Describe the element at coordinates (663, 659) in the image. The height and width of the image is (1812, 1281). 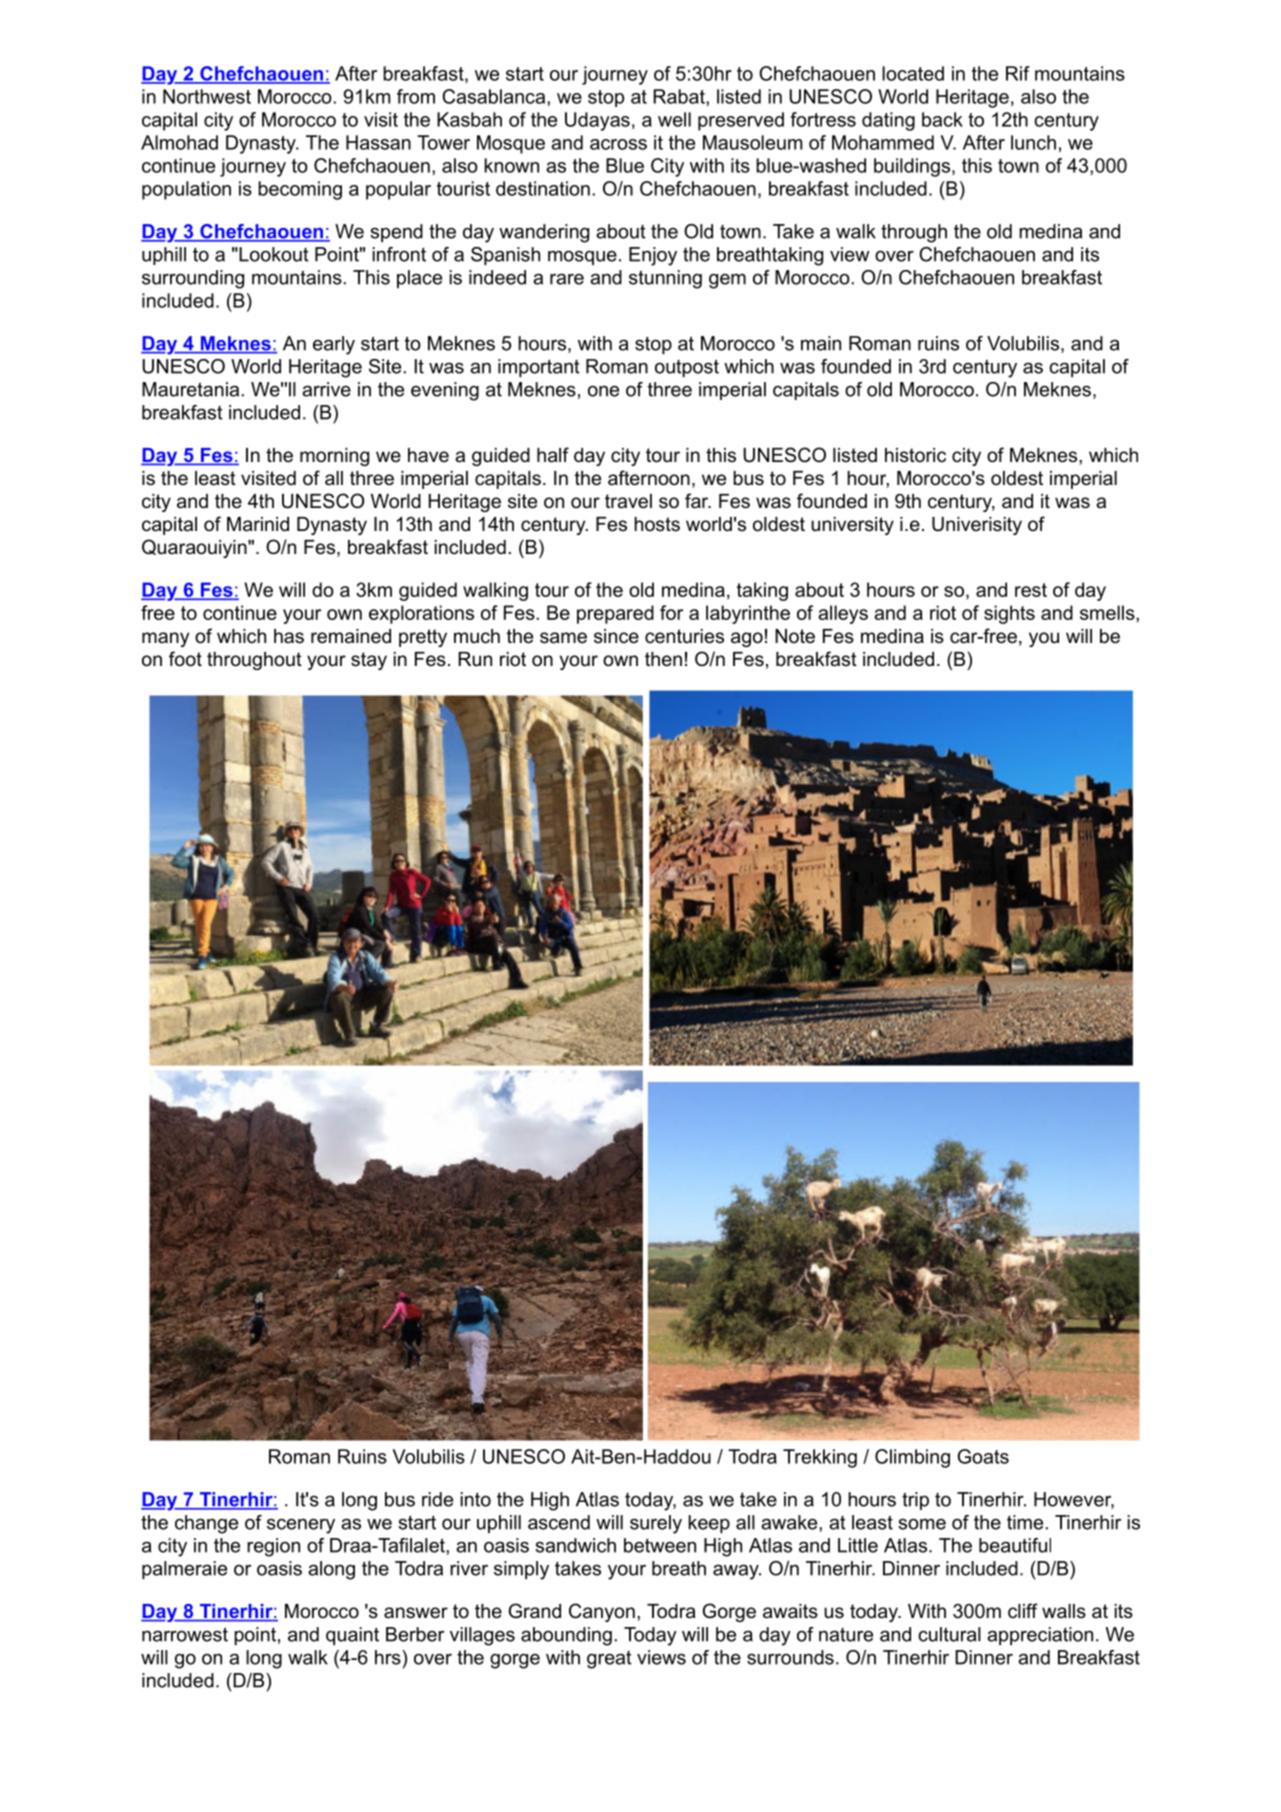
I see `then` at that location.
